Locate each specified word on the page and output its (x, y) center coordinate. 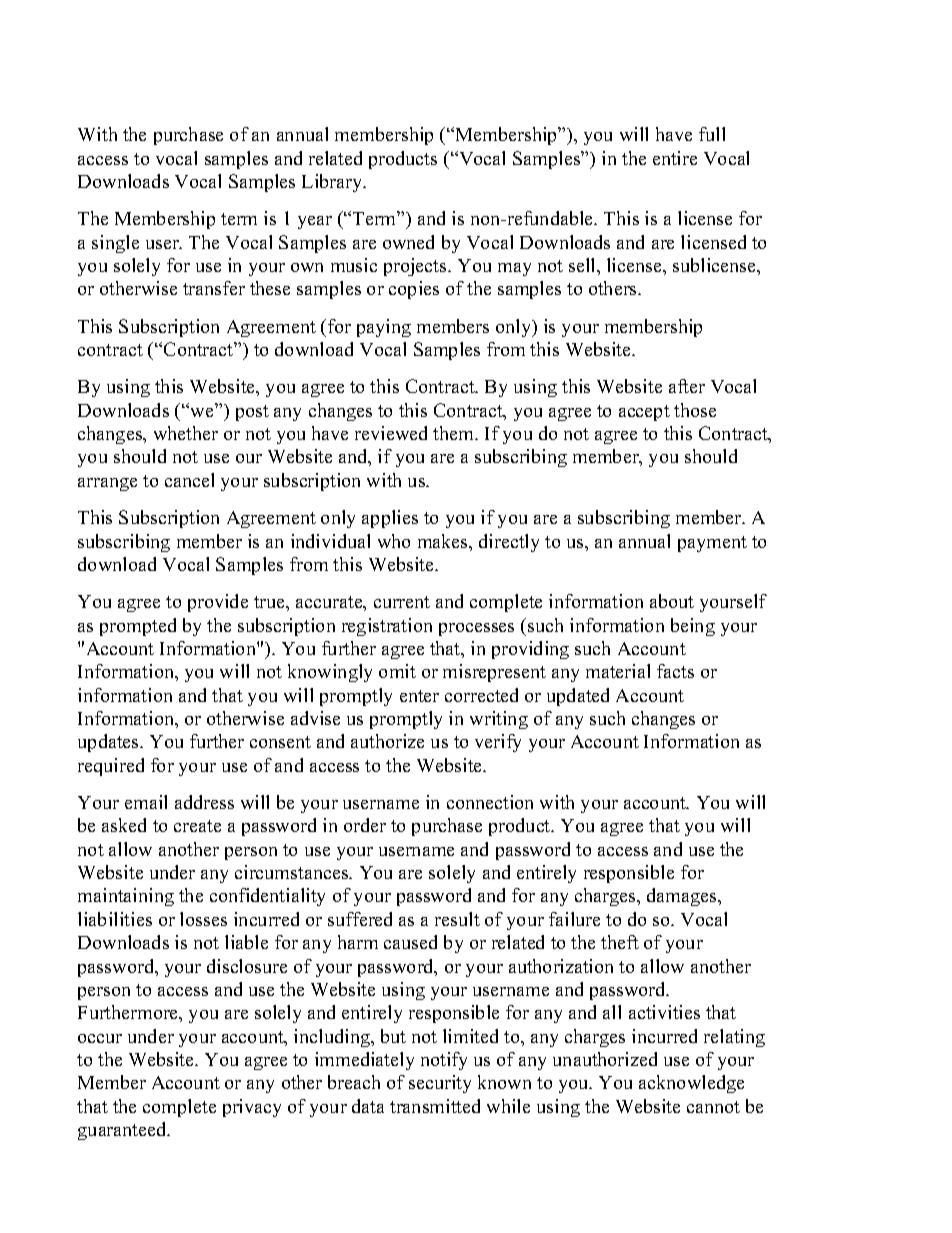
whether (186, 433)
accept (644, 413)
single (115, 244)
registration (387, 627)
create (197, 826)
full (712, 134)
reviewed (391, 433)
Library (333, 183)
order (365, 825)
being (693, 627)
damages (683, 897)
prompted (138, 627)
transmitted (435, 1106)
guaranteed (123, 1131)
